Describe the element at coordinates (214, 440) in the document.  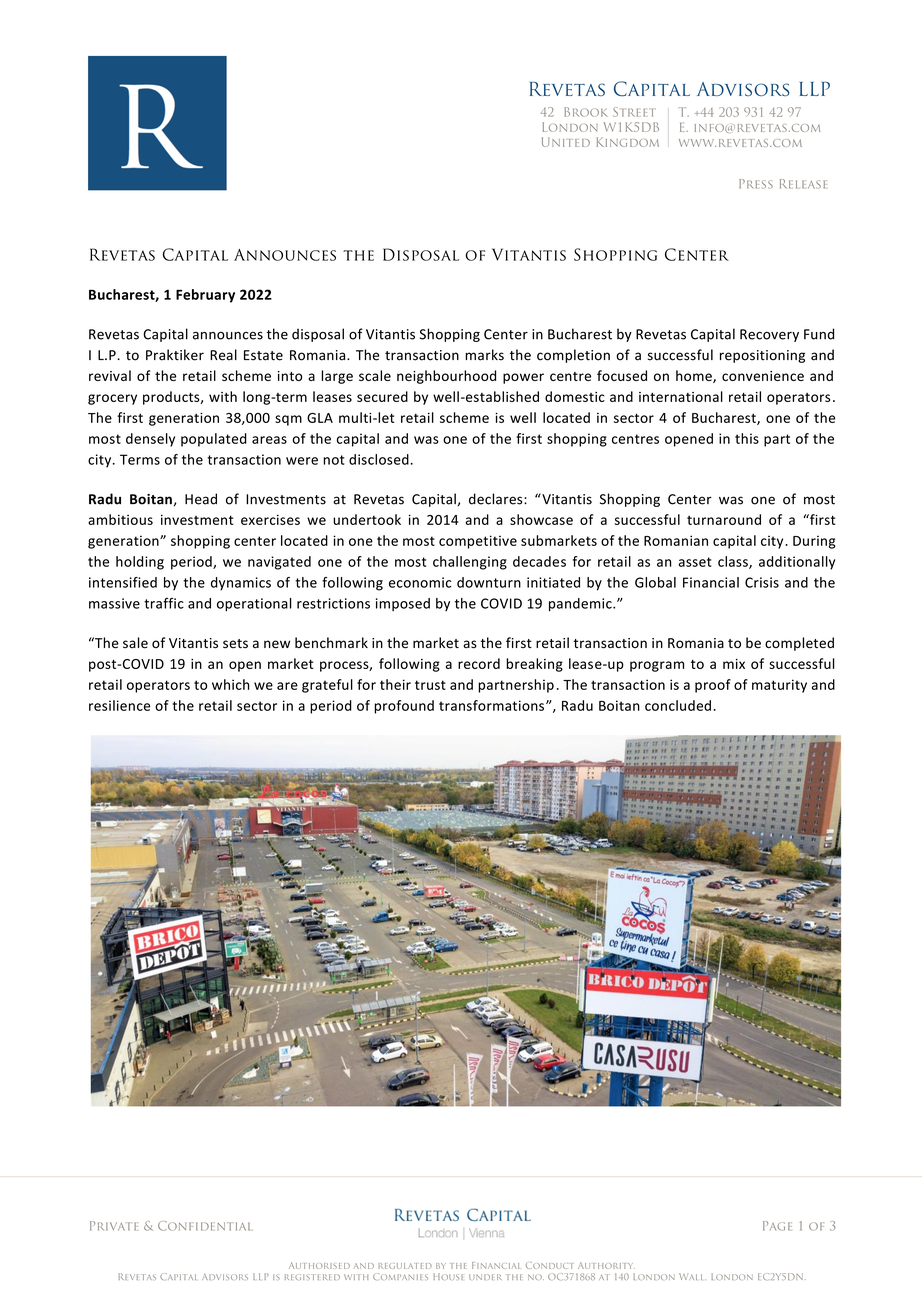
I see `populated` at that location.
